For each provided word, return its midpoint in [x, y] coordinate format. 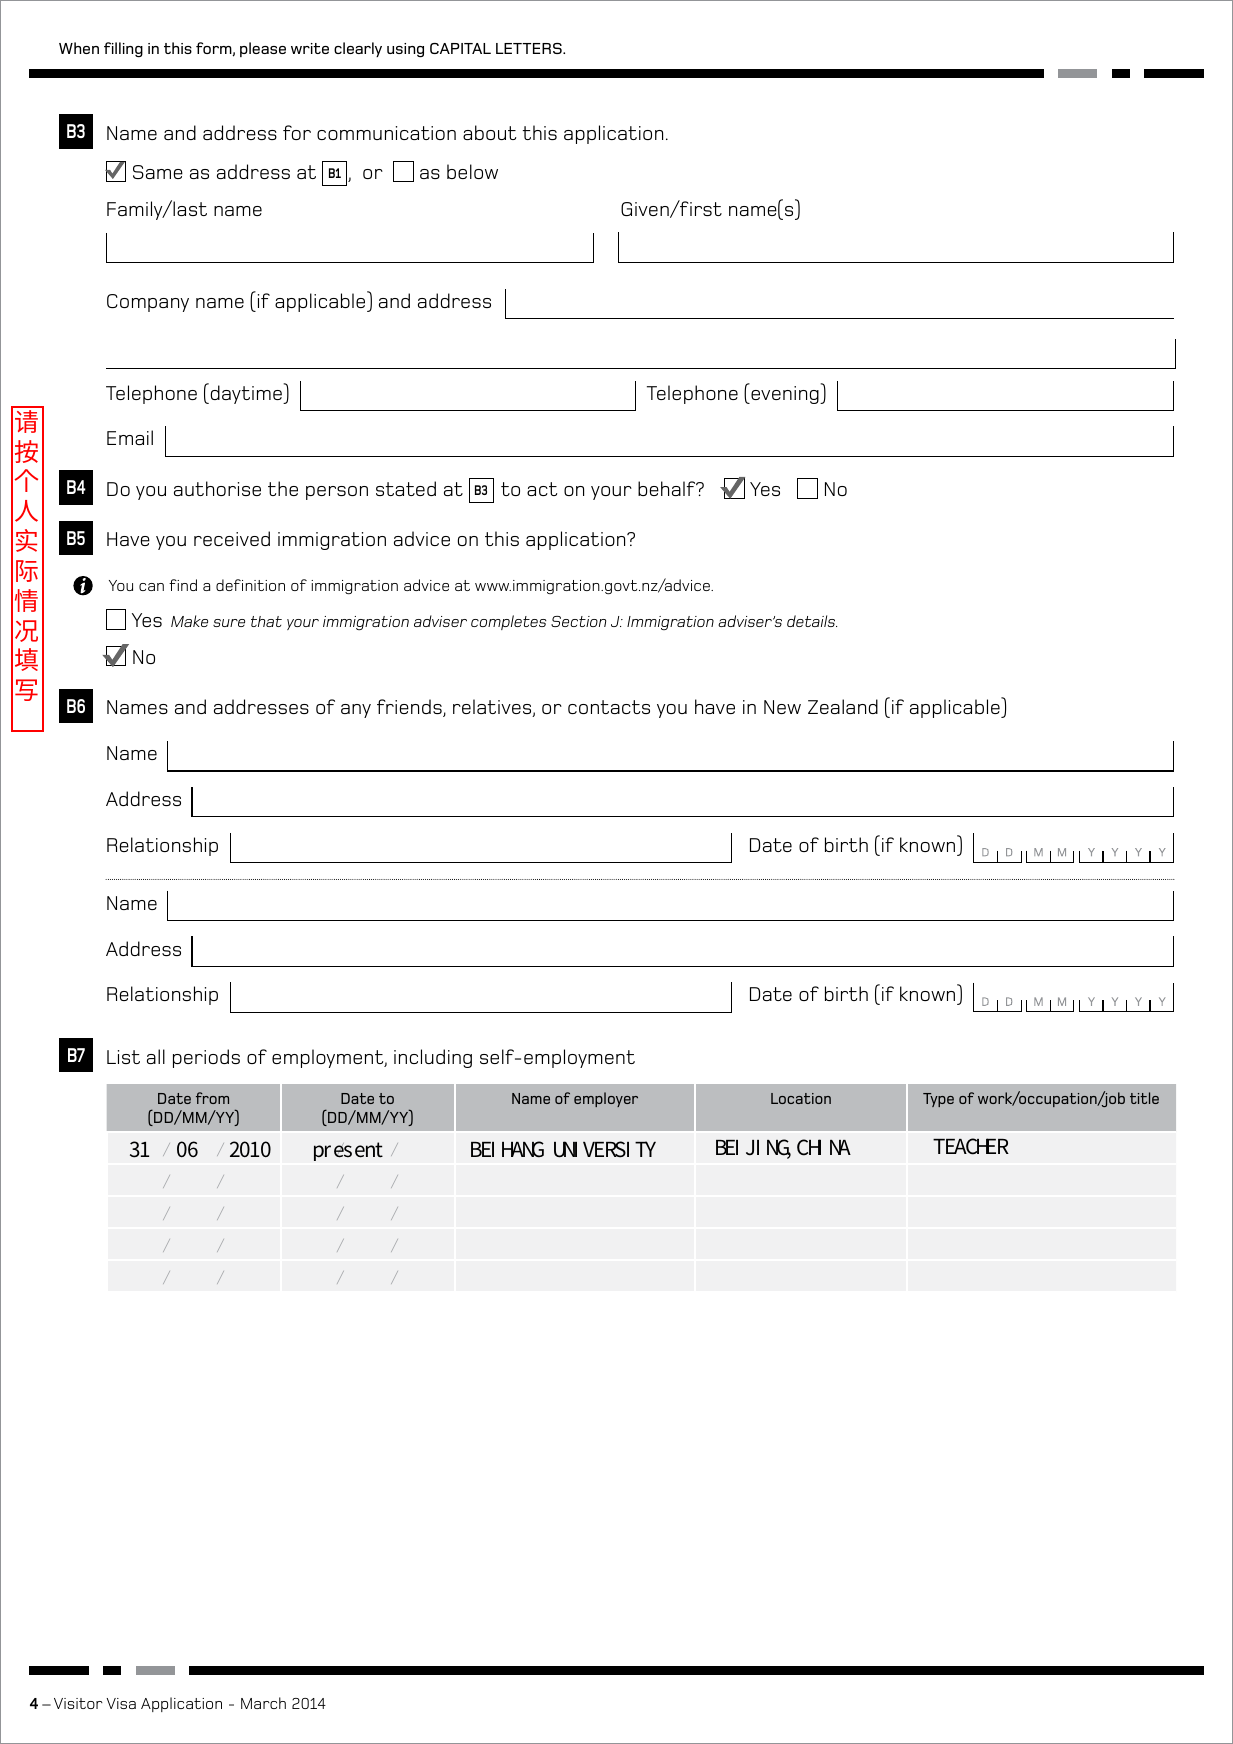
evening [785, 395]
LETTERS [530, 48]
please [263, 49]
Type [938, 1100]
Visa [121, 1703]
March [263, 1703]
